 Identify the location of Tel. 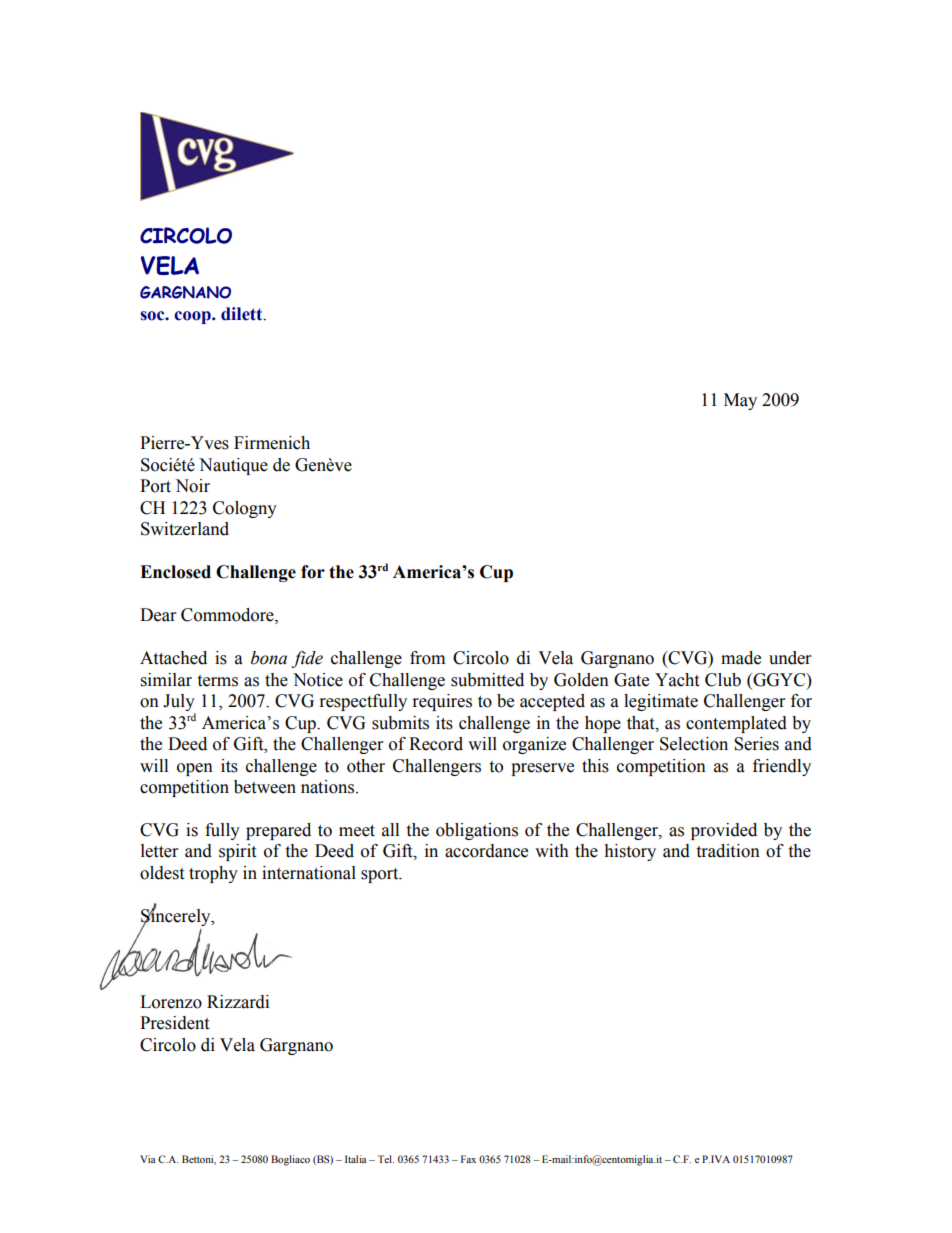
(386, 1159).
